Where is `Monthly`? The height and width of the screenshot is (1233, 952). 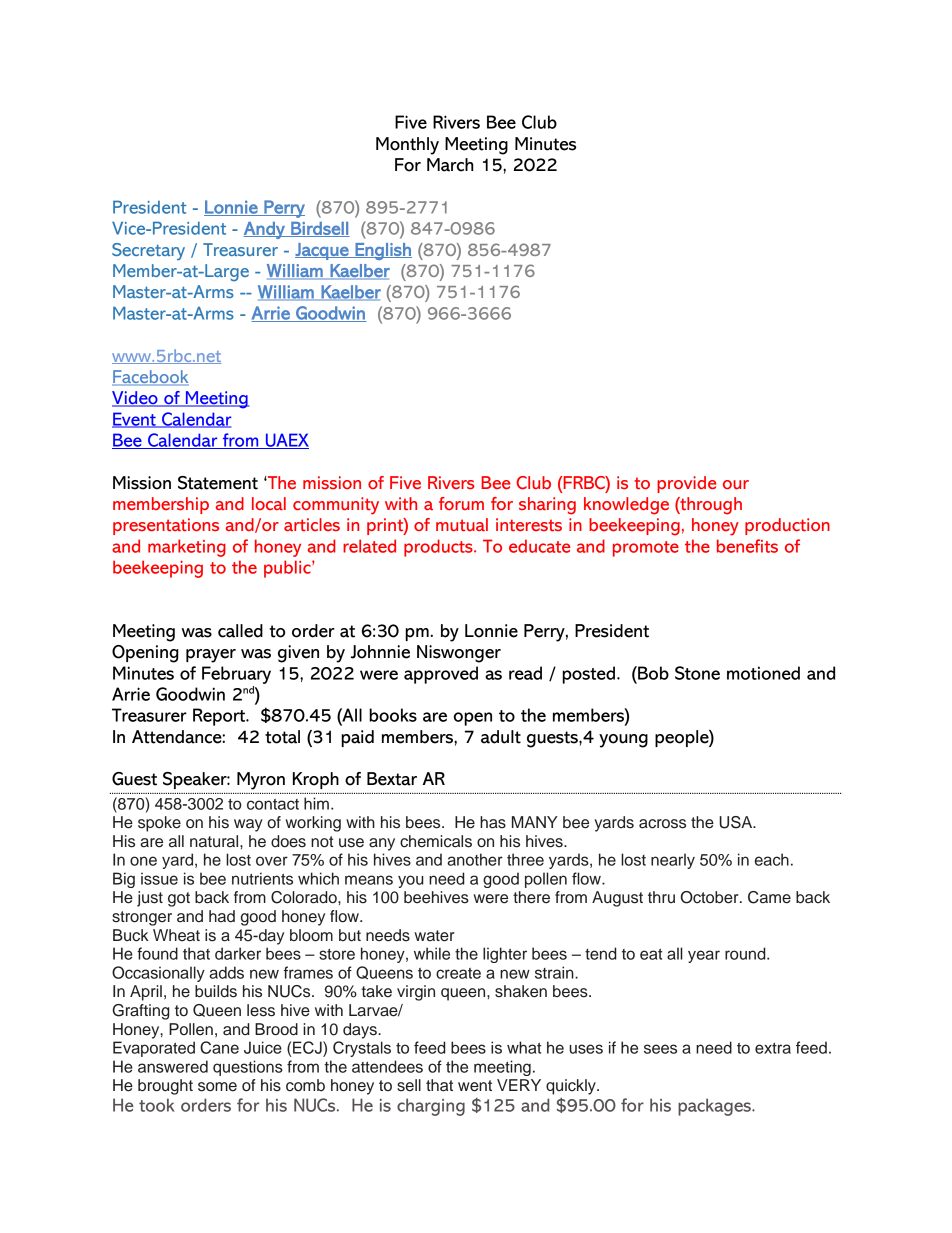 Monthly is located at coordinates (407, 146).
